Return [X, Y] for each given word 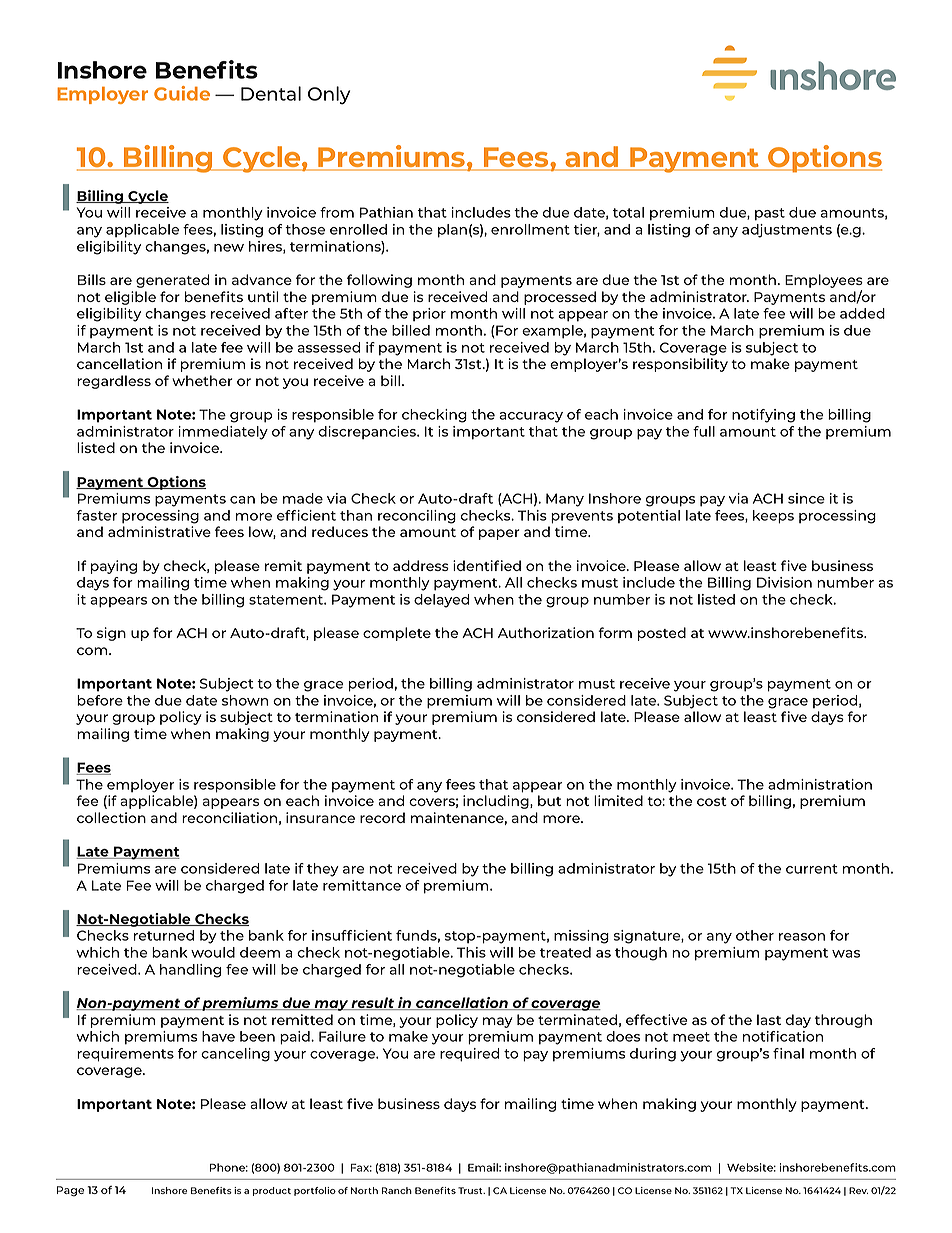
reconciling [417, 517]
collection [111, 817]
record [382, 817]
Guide [182, 93]
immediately [223, 433]
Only [329, 95]
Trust [471, 1190]
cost [712, 801]
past [770, 214]
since [806, 498]
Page [70, 1191]
